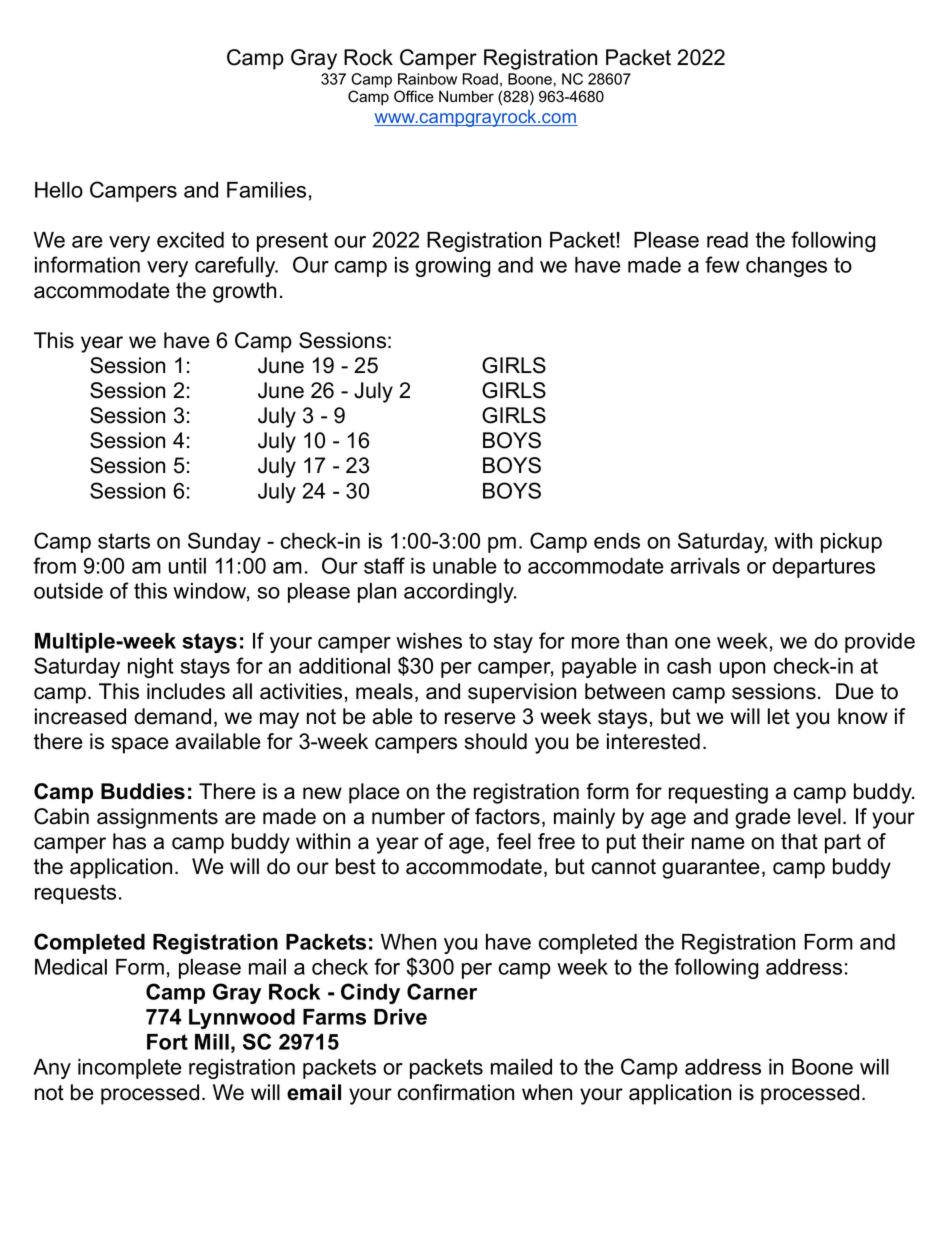 Image resolution: width=952 pixels, height=1233 pixels. I want to click on read, so click(727, 240).
